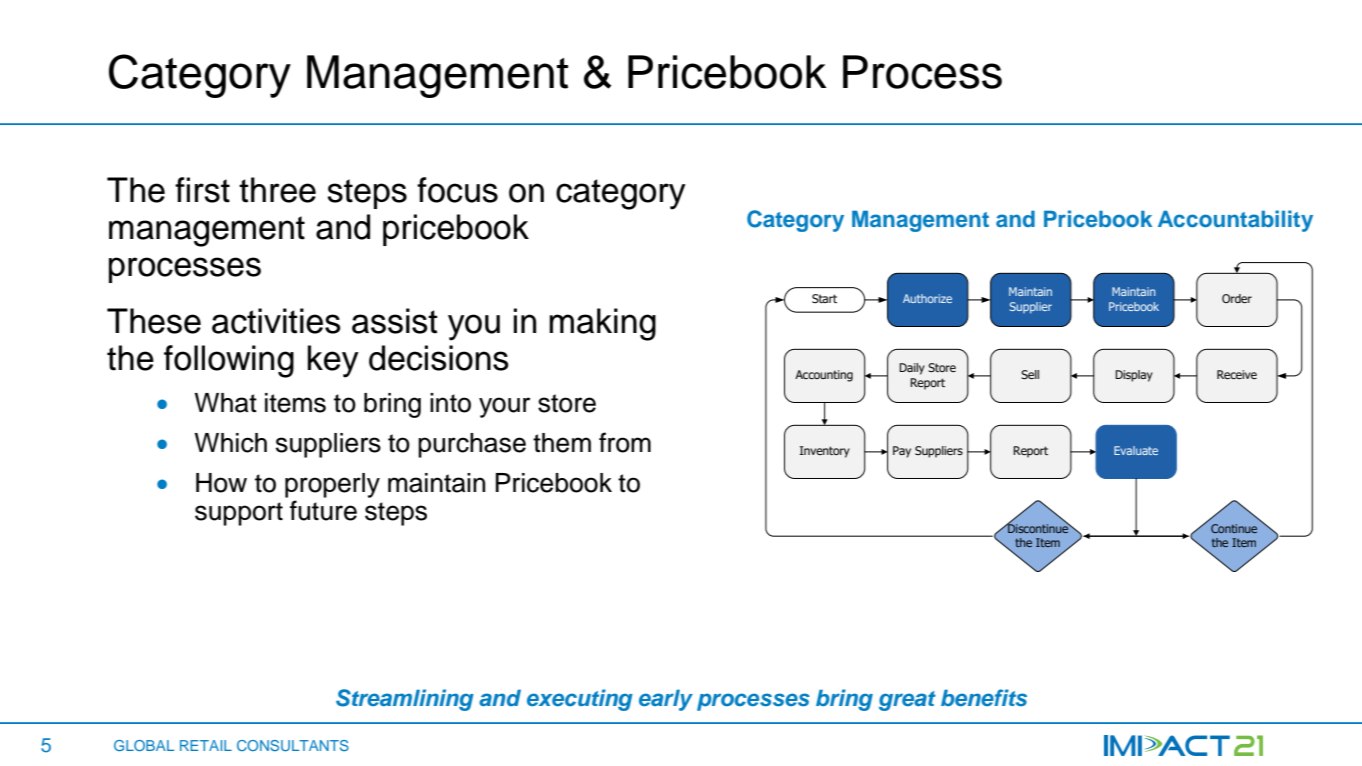  What do you see at coordinates (666, 700) in the screenshot?
I see `early` at bounding box center [666, 700].
